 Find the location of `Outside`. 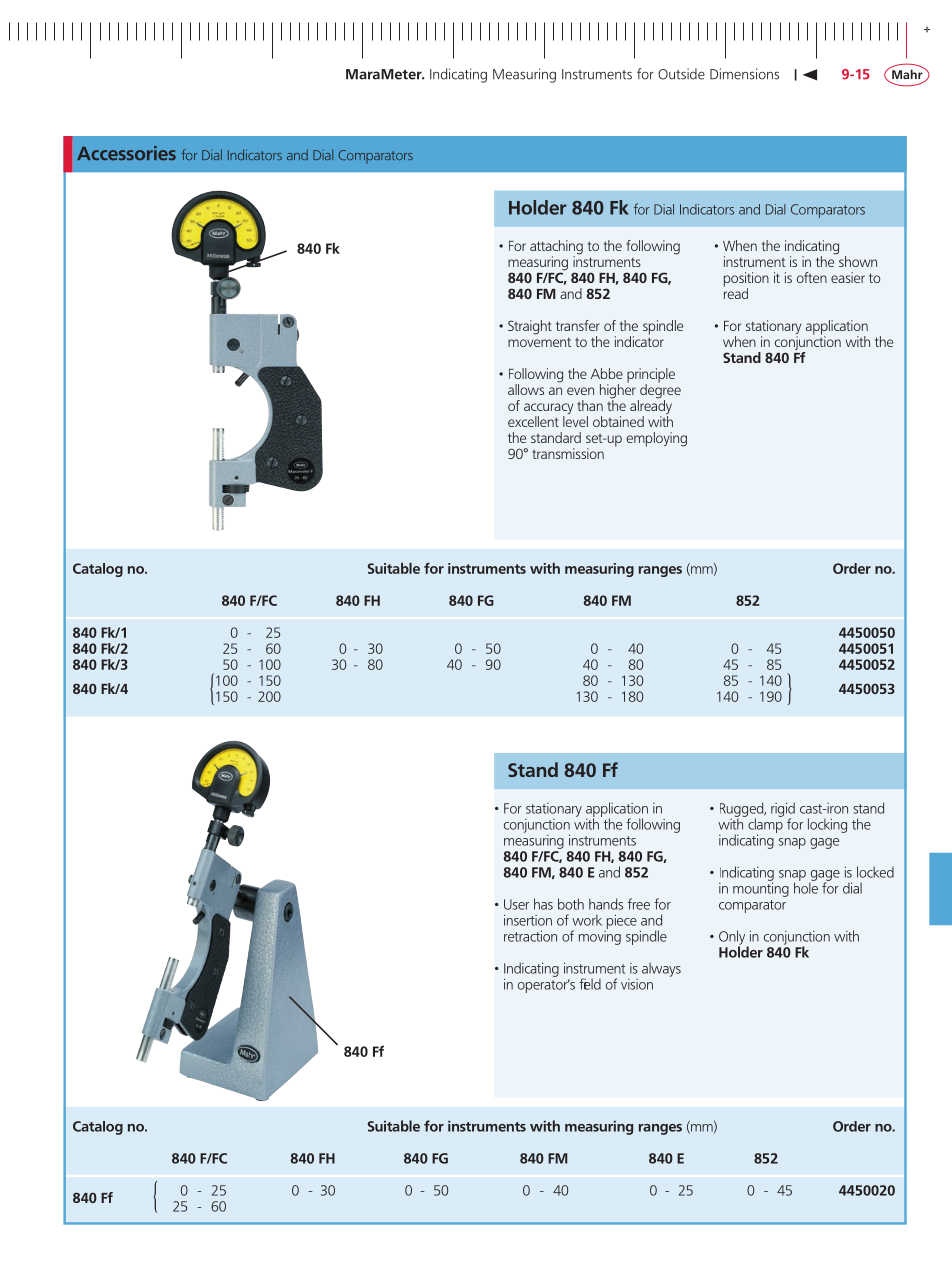

Outside is located at coordinates (681, 74).
